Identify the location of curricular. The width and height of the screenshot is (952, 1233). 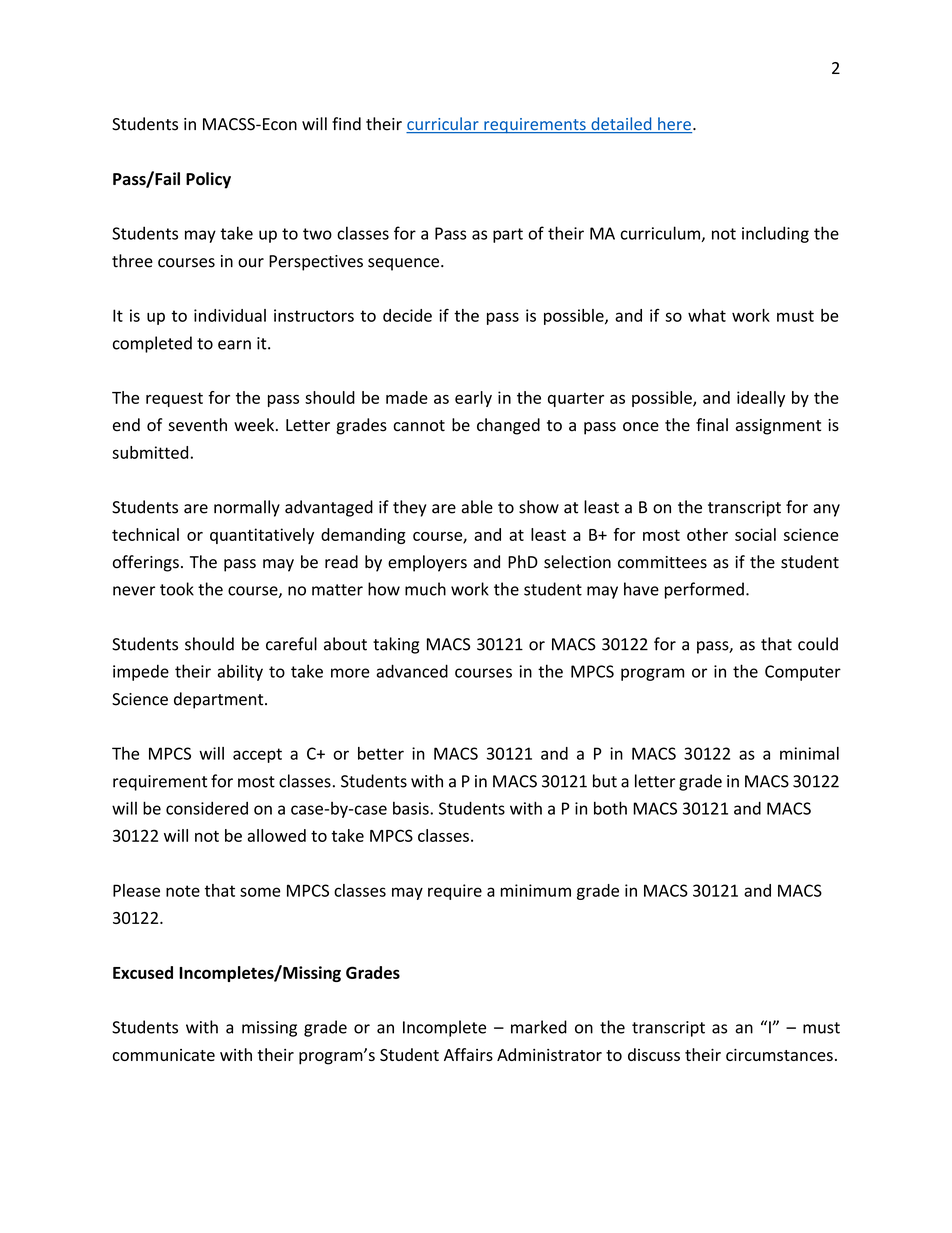
(443, 125).
